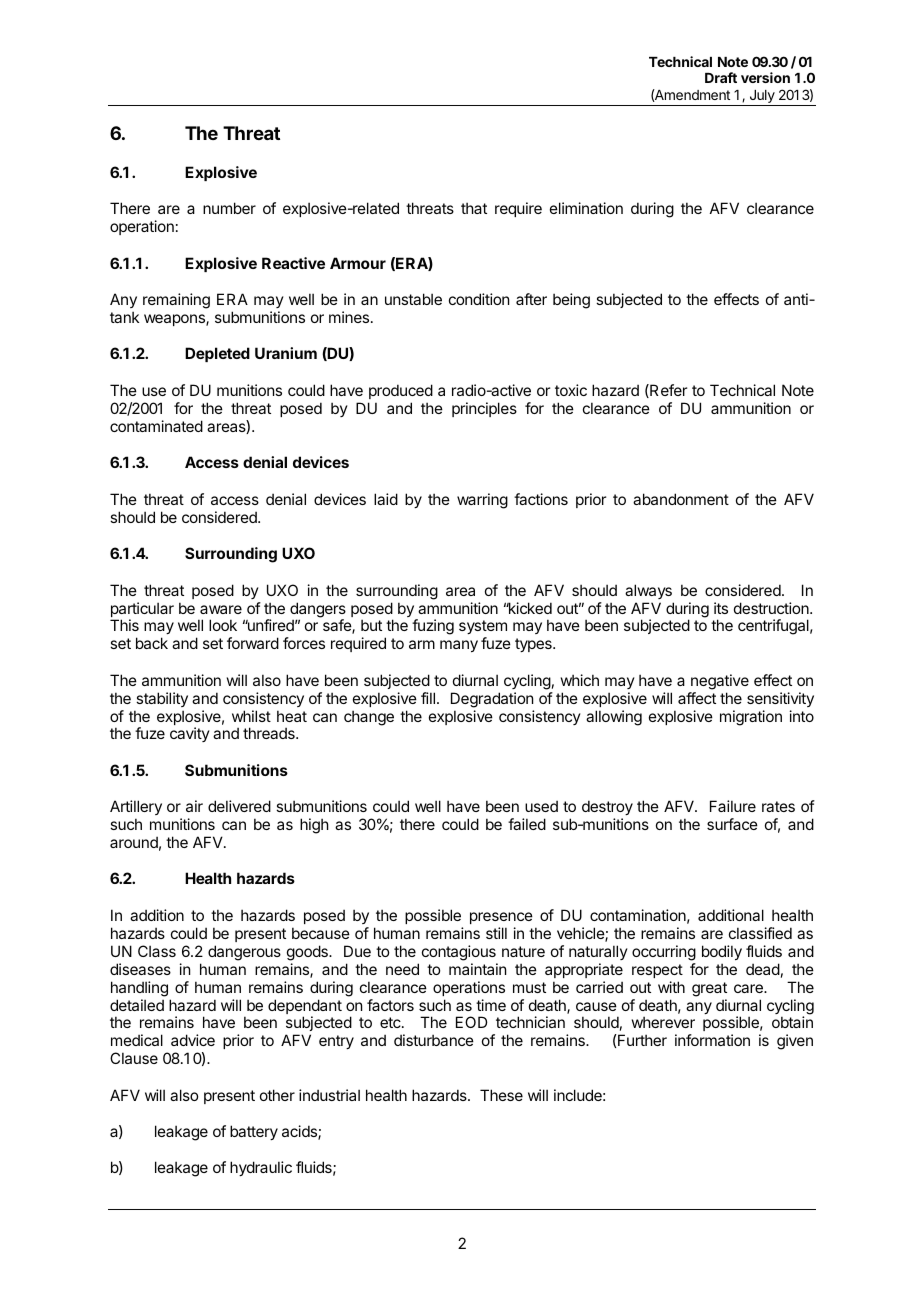  What do you see at coordinates (217, 354) in the image?
I see `Depleted` at bounding box center [217, 354].
